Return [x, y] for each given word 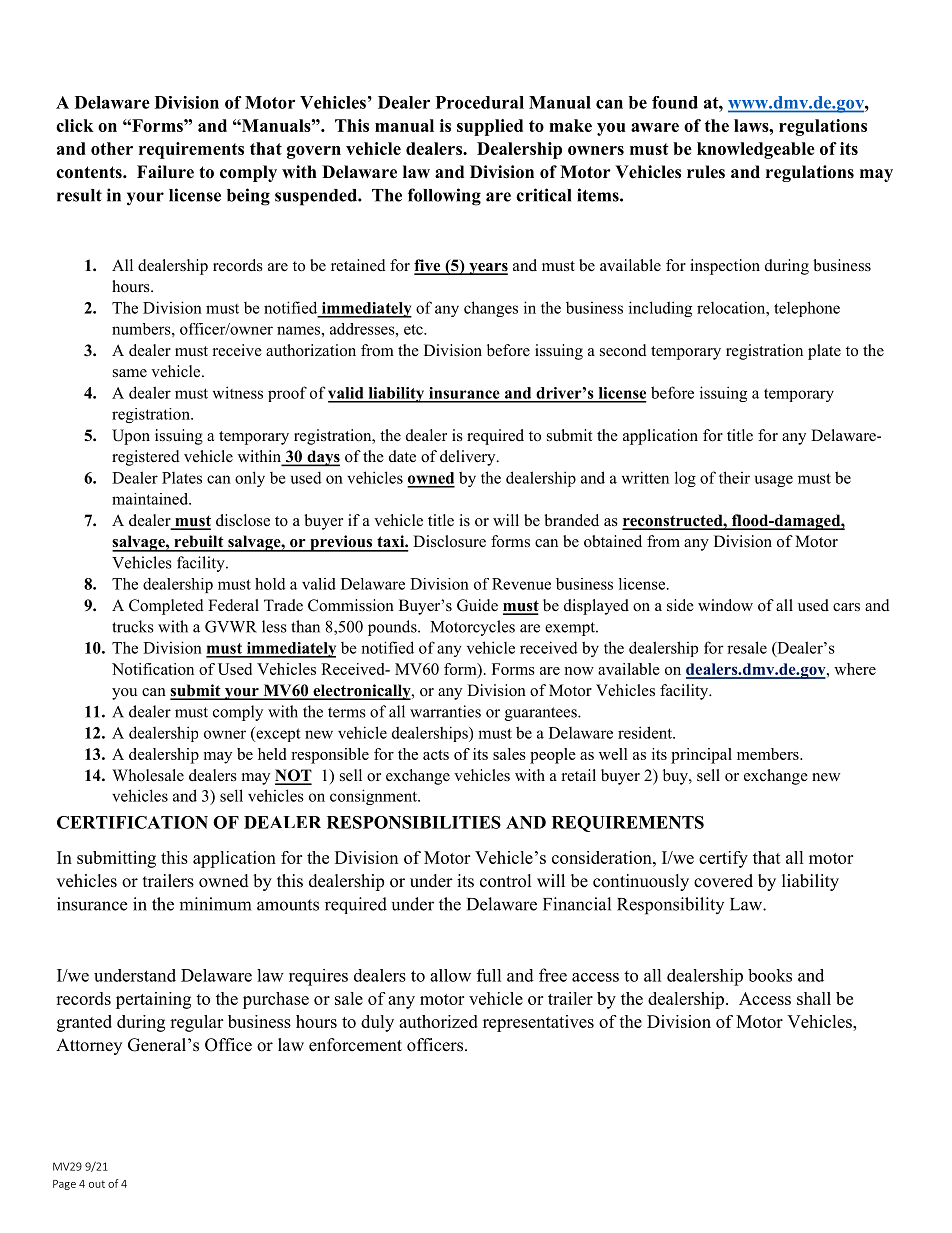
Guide [477, 605]
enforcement [355, 1045]
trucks [133, 626]
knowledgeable [756, 150]
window [725, 605]
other [112, 148]
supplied [490, 127]
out [97, 1184]
